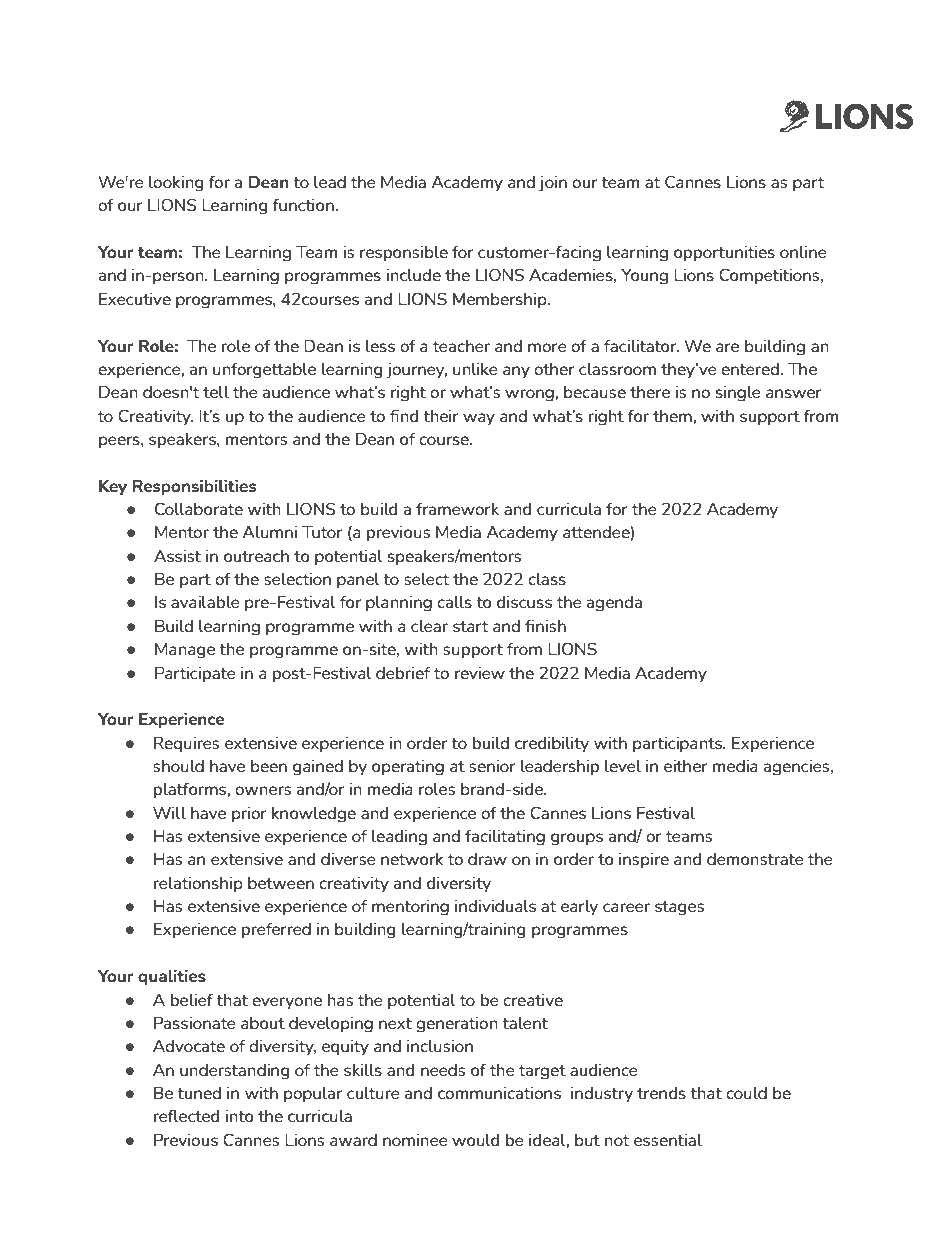 This image has width=952, height=1233. I want to click on would, so click(475, 1139).
